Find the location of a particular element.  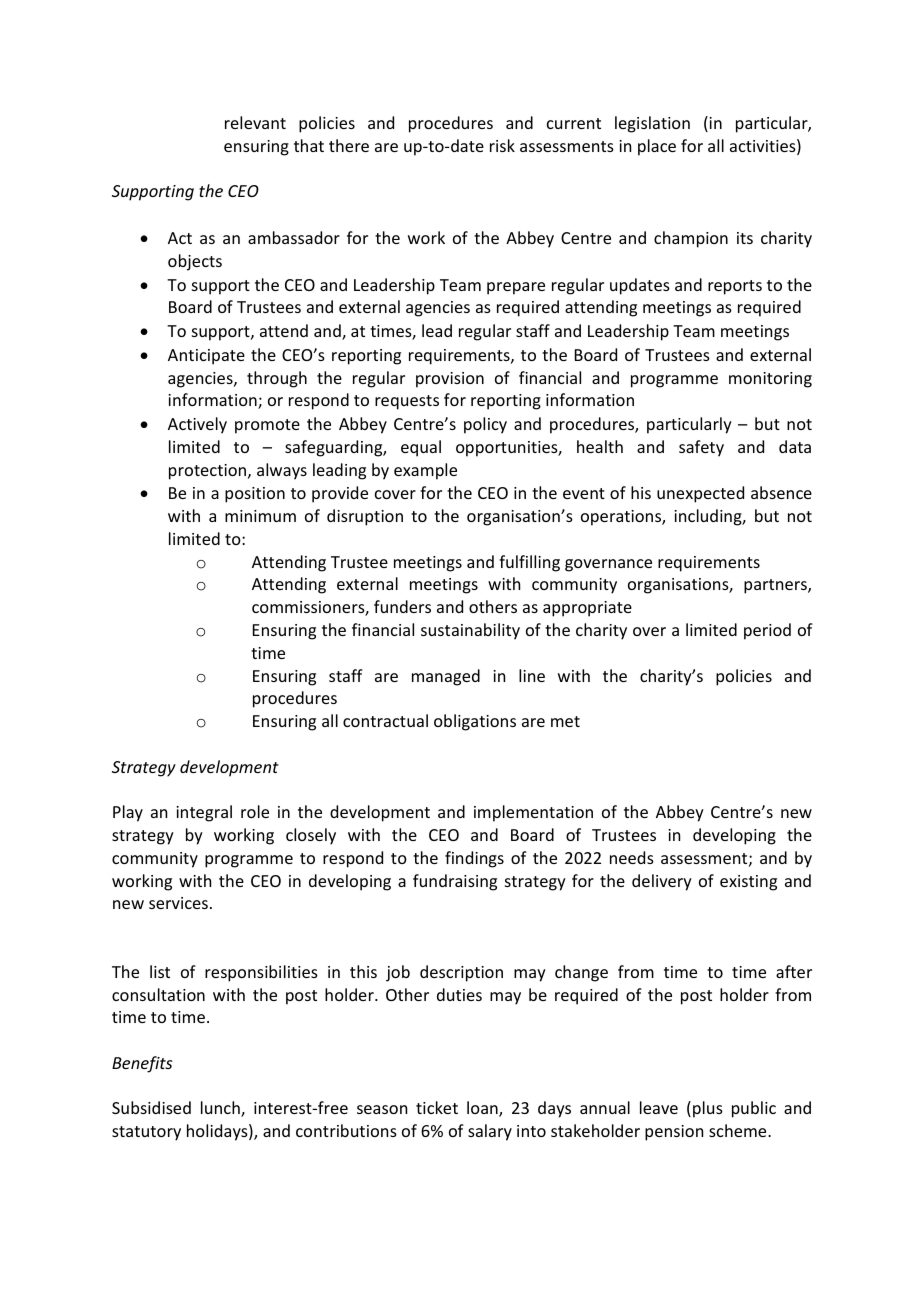

risk is located at coordinates (502, 145).
